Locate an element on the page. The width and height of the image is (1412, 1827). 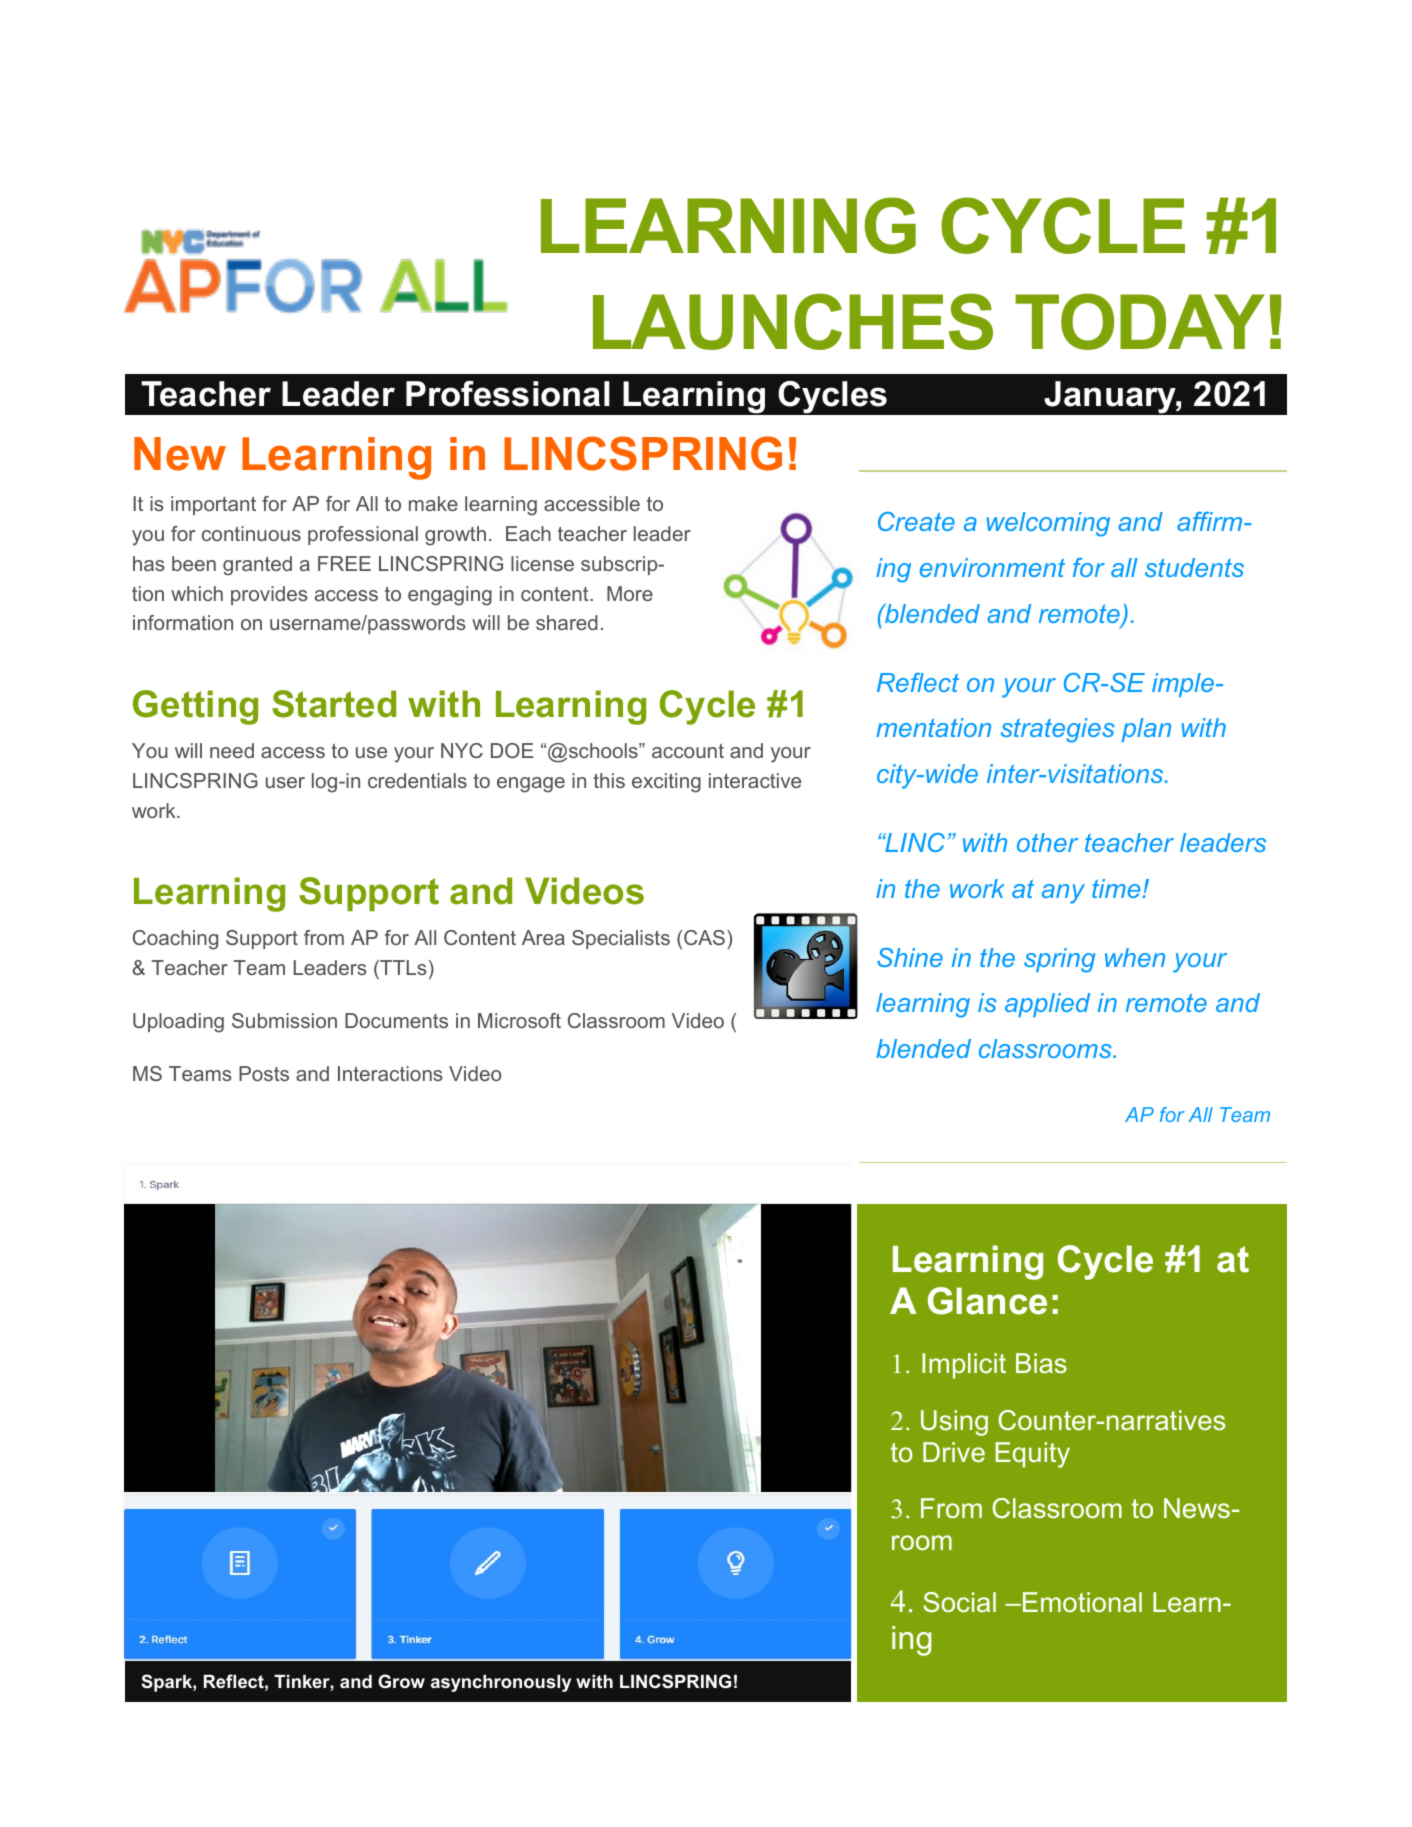
other is located at coordinates (1047, 842).
